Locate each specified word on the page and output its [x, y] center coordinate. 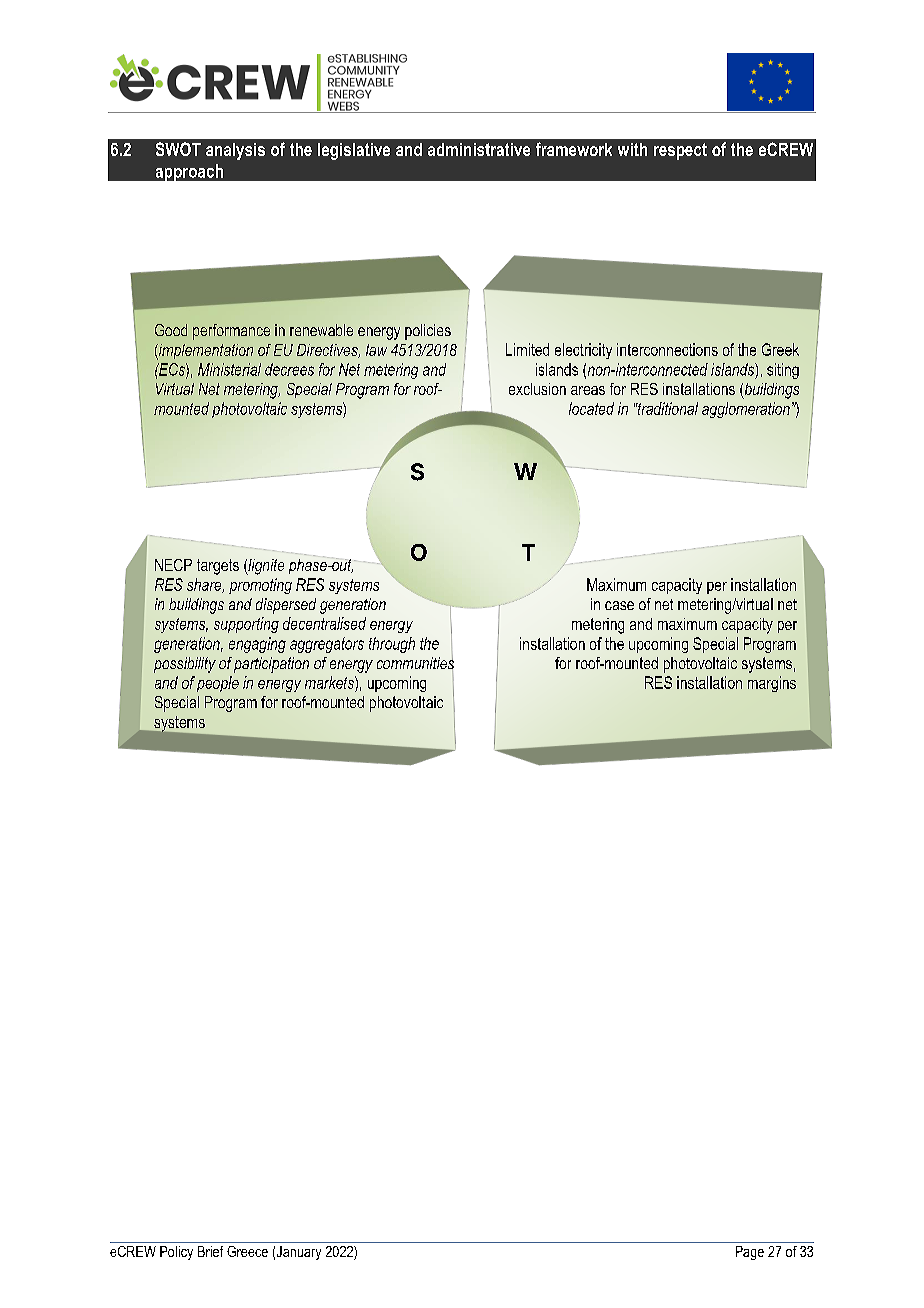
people [218, 684]
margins [772, 684]
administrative [479, 149]
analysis [235, 151]
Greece [247, 1251]
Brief [210, 1251]
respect [680, 151]
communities [415, 663]
